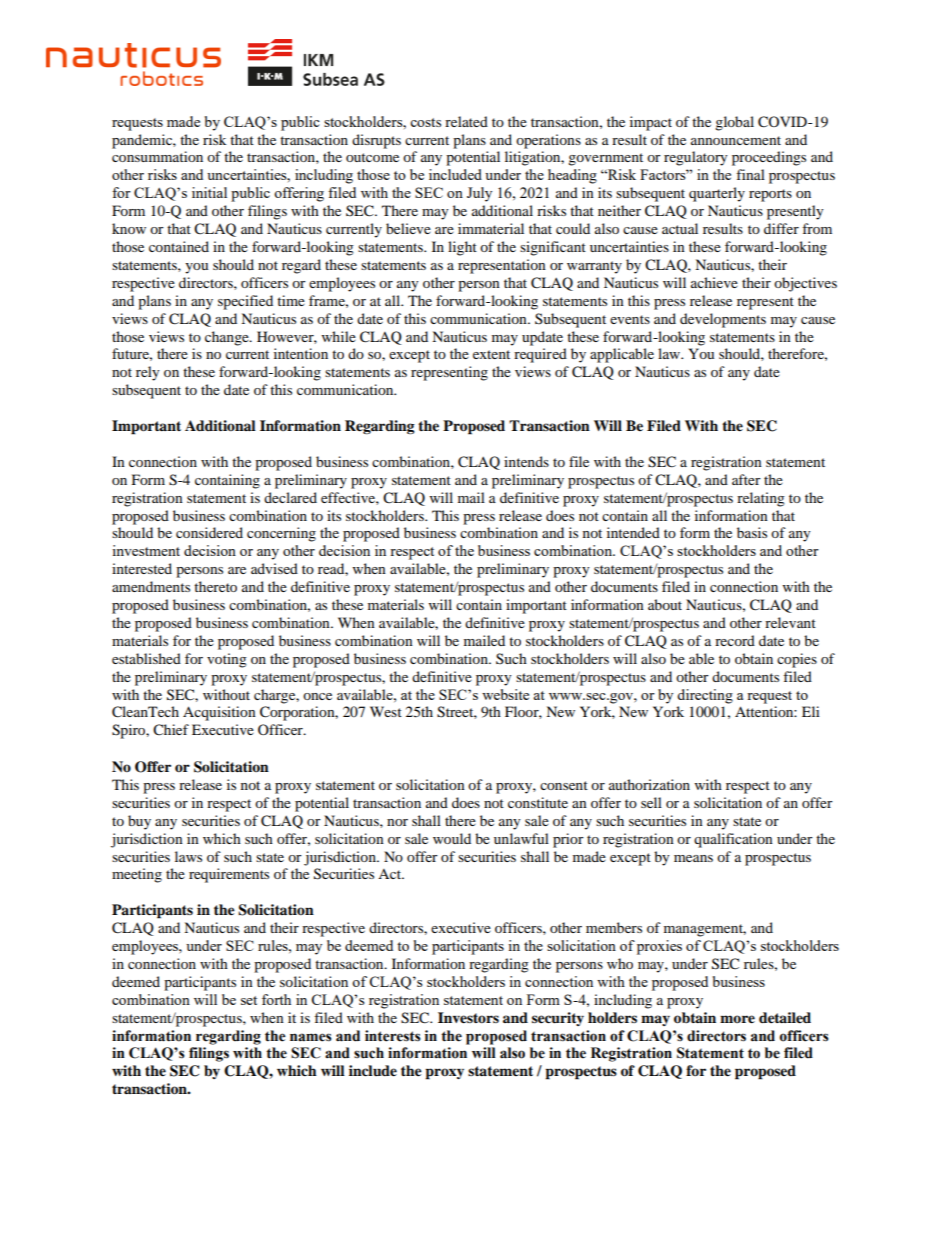 This page has width=952, height=1233. What do you see at coordinates (752, 532) in the page?
I see `basis` at bounding box center [752, 532].
